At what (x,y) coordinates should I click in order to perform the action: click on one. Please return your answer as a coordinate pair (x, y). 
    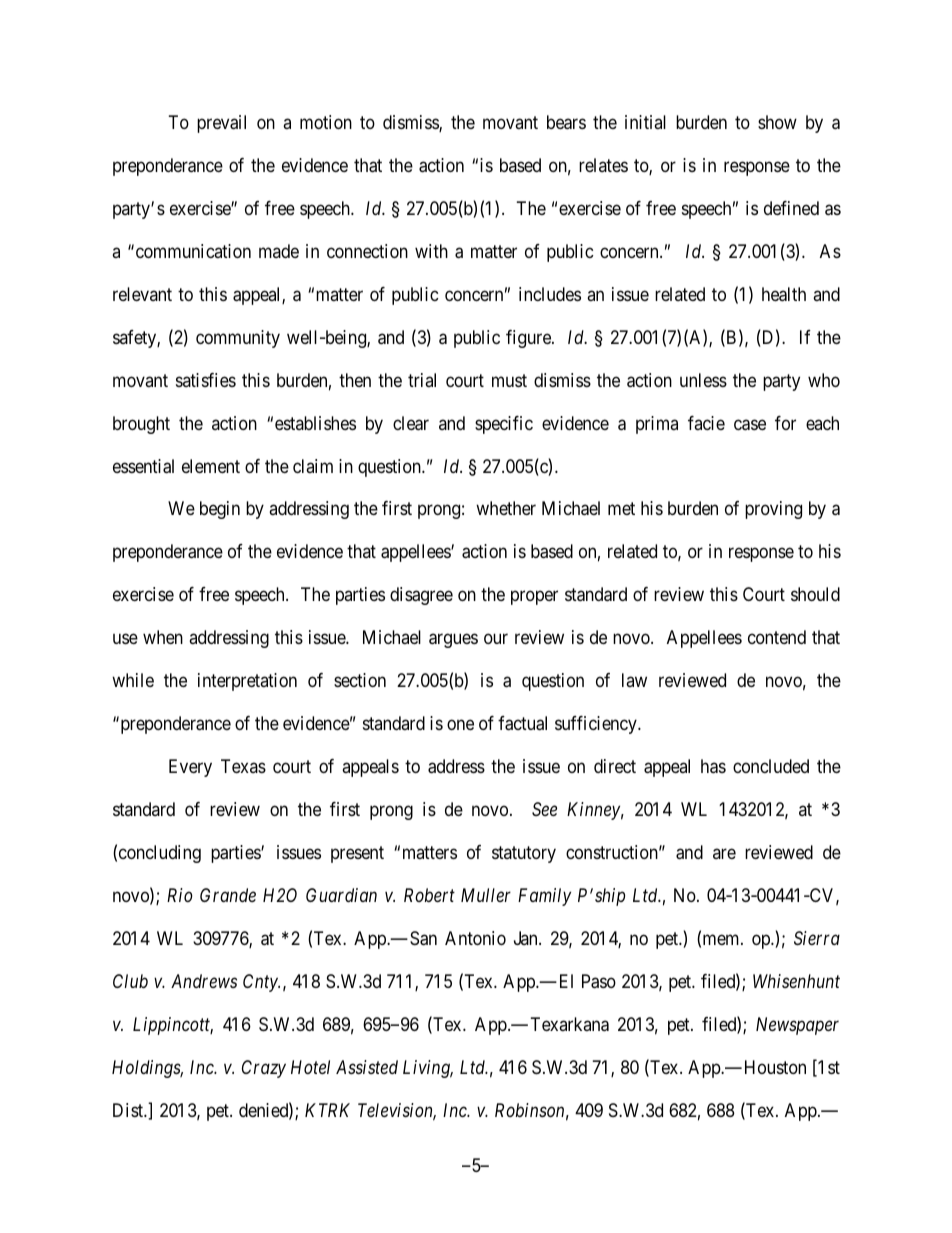
    Looking at the image, I should click on (460, 725).
